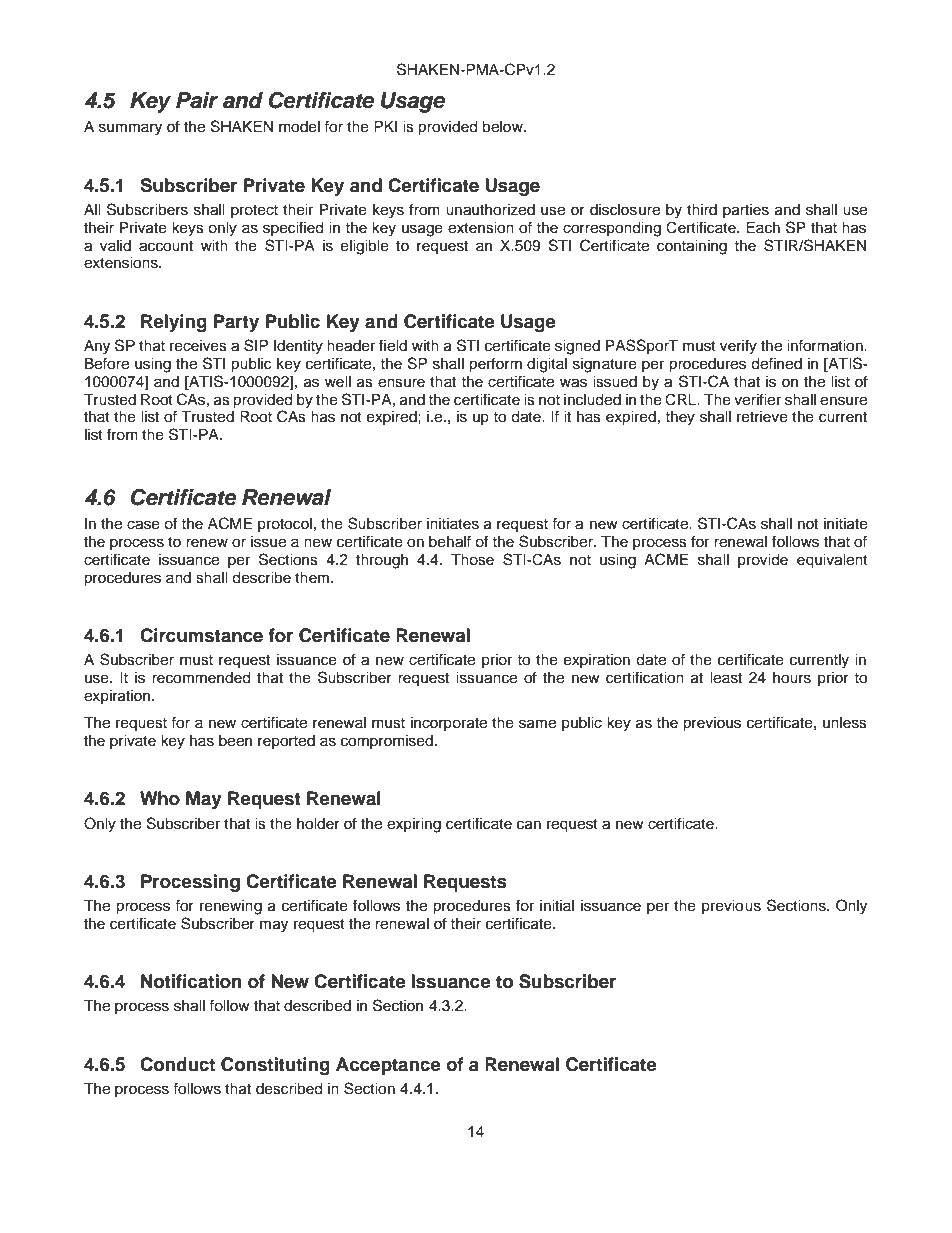 This screenshot has width=952, height=1233. I want to click on parties, so click(746, 211).
